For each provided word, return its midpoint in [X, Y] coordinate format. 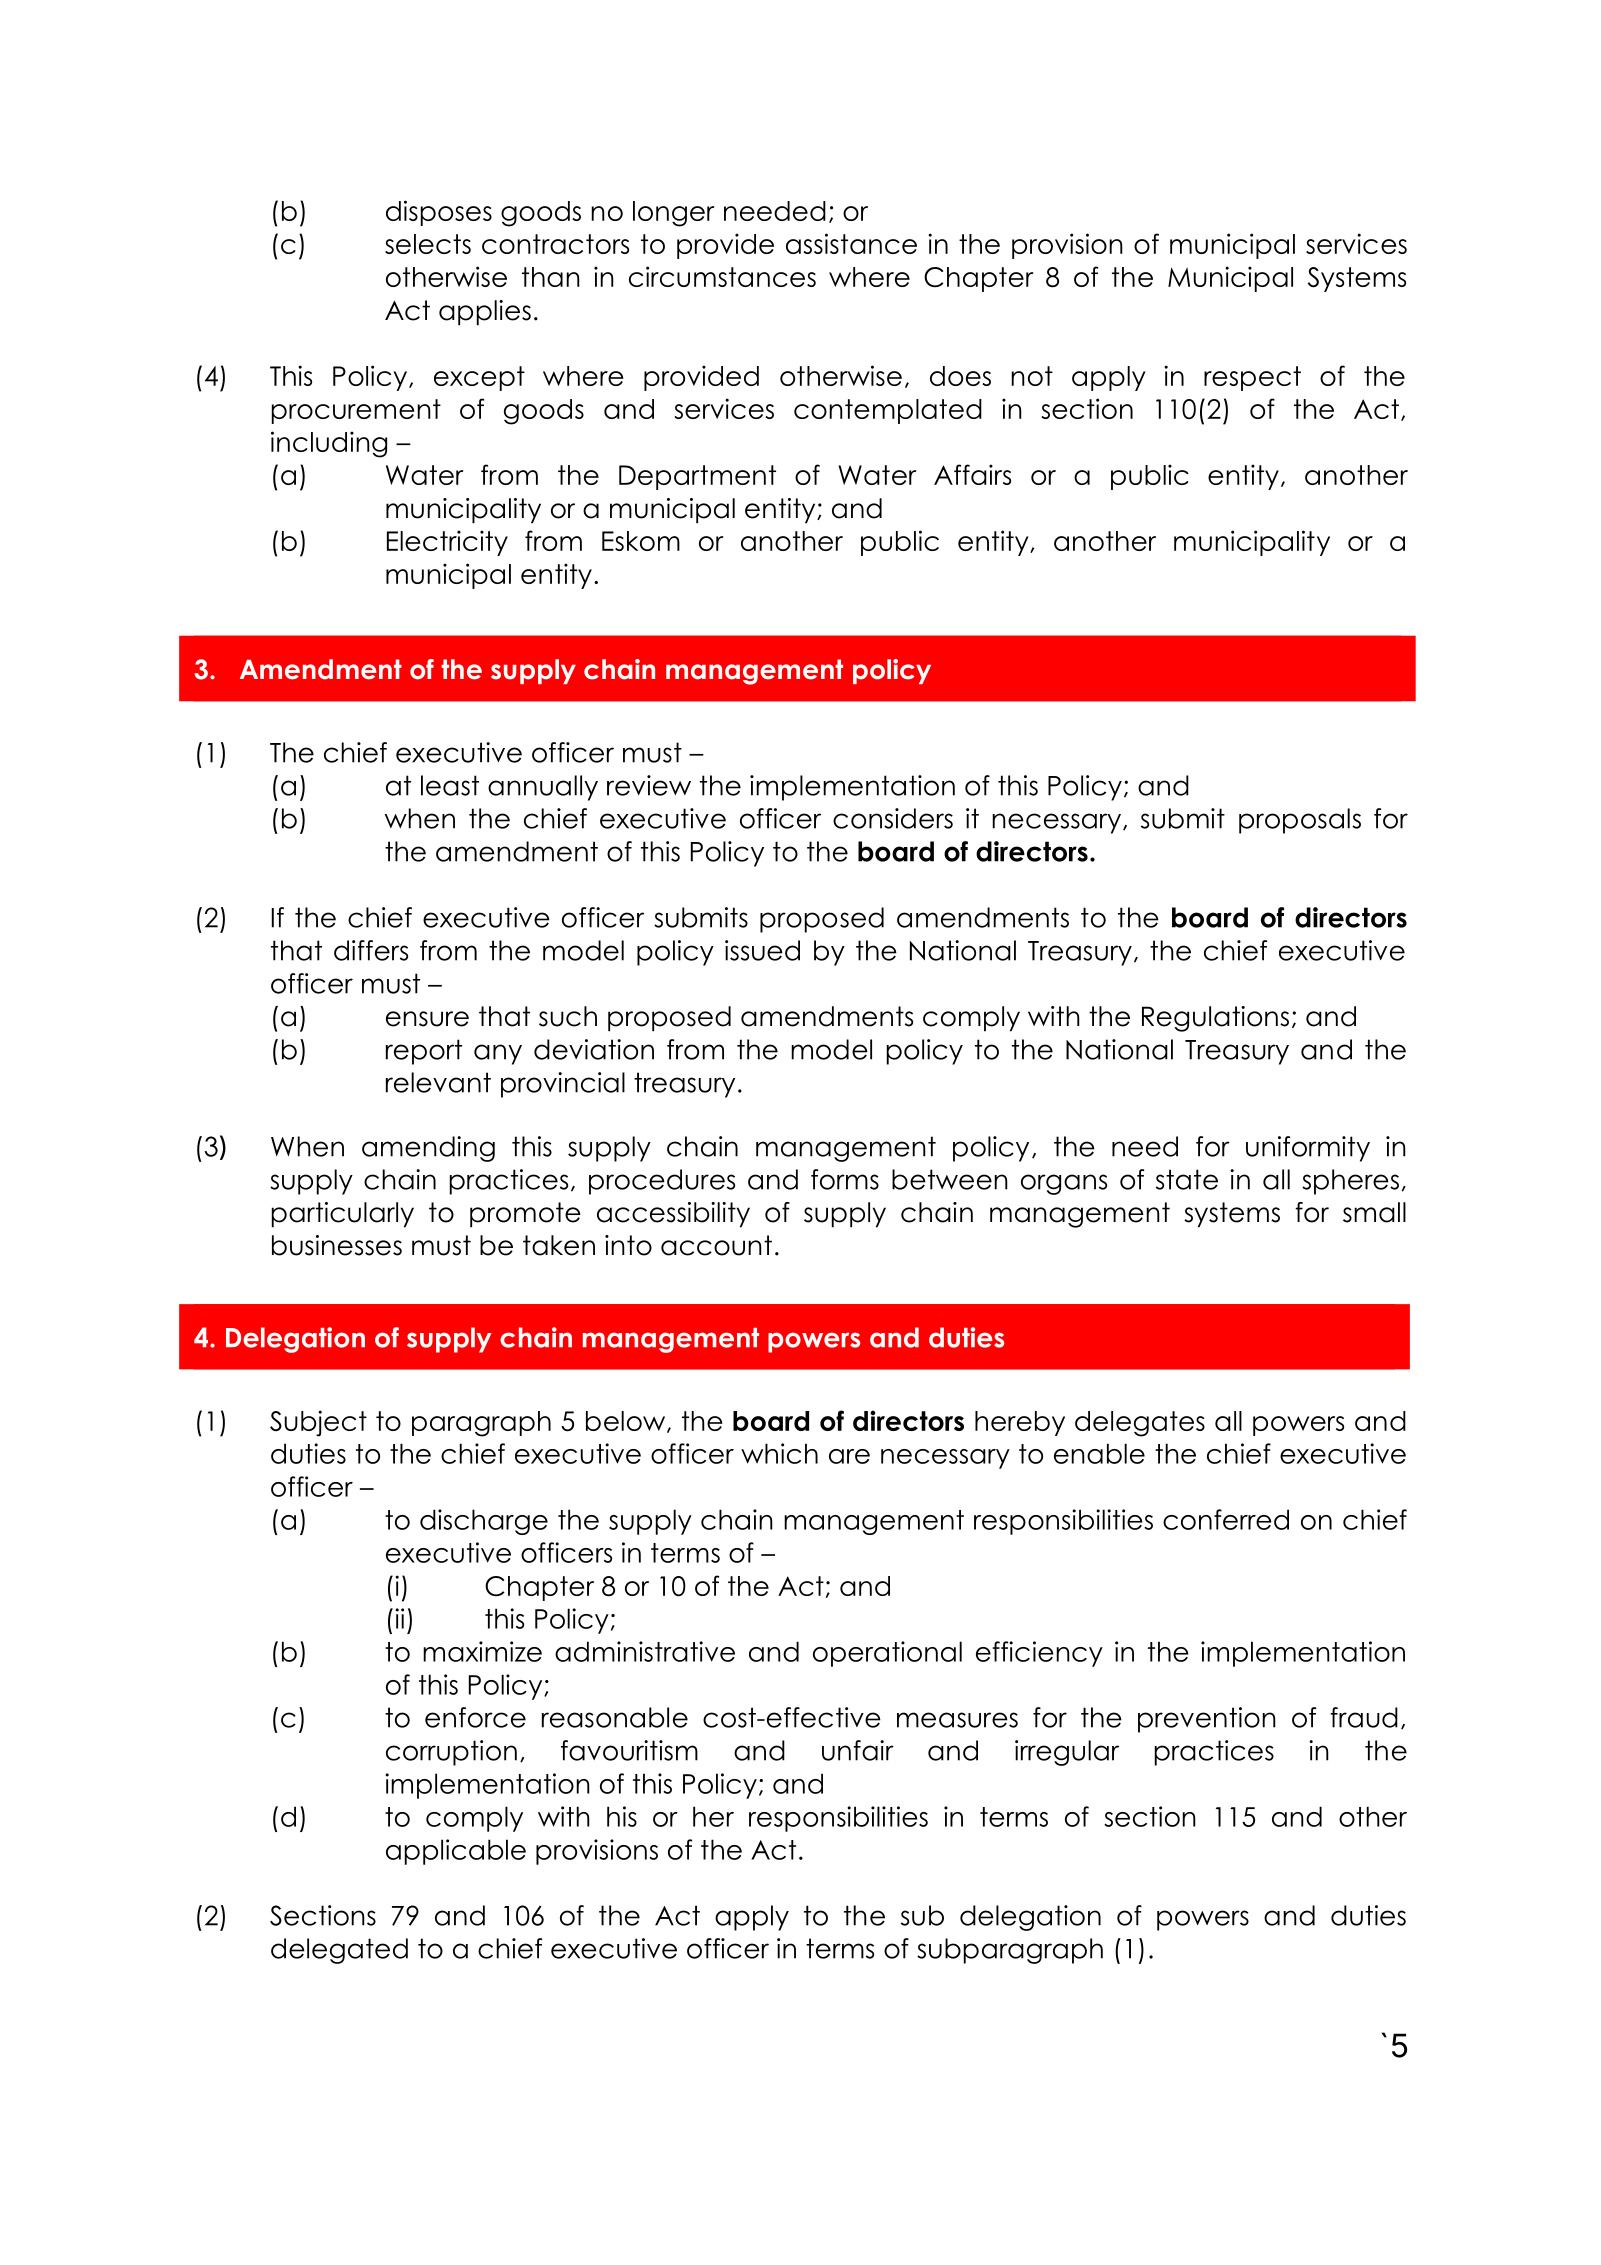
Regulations [1215, 1019]
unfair [858, 1750]
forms [845, 1179]
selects [428, 244]
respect [1252, 378]
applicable [456, 1852]
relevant [438, 1082]
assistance [851, 243]
